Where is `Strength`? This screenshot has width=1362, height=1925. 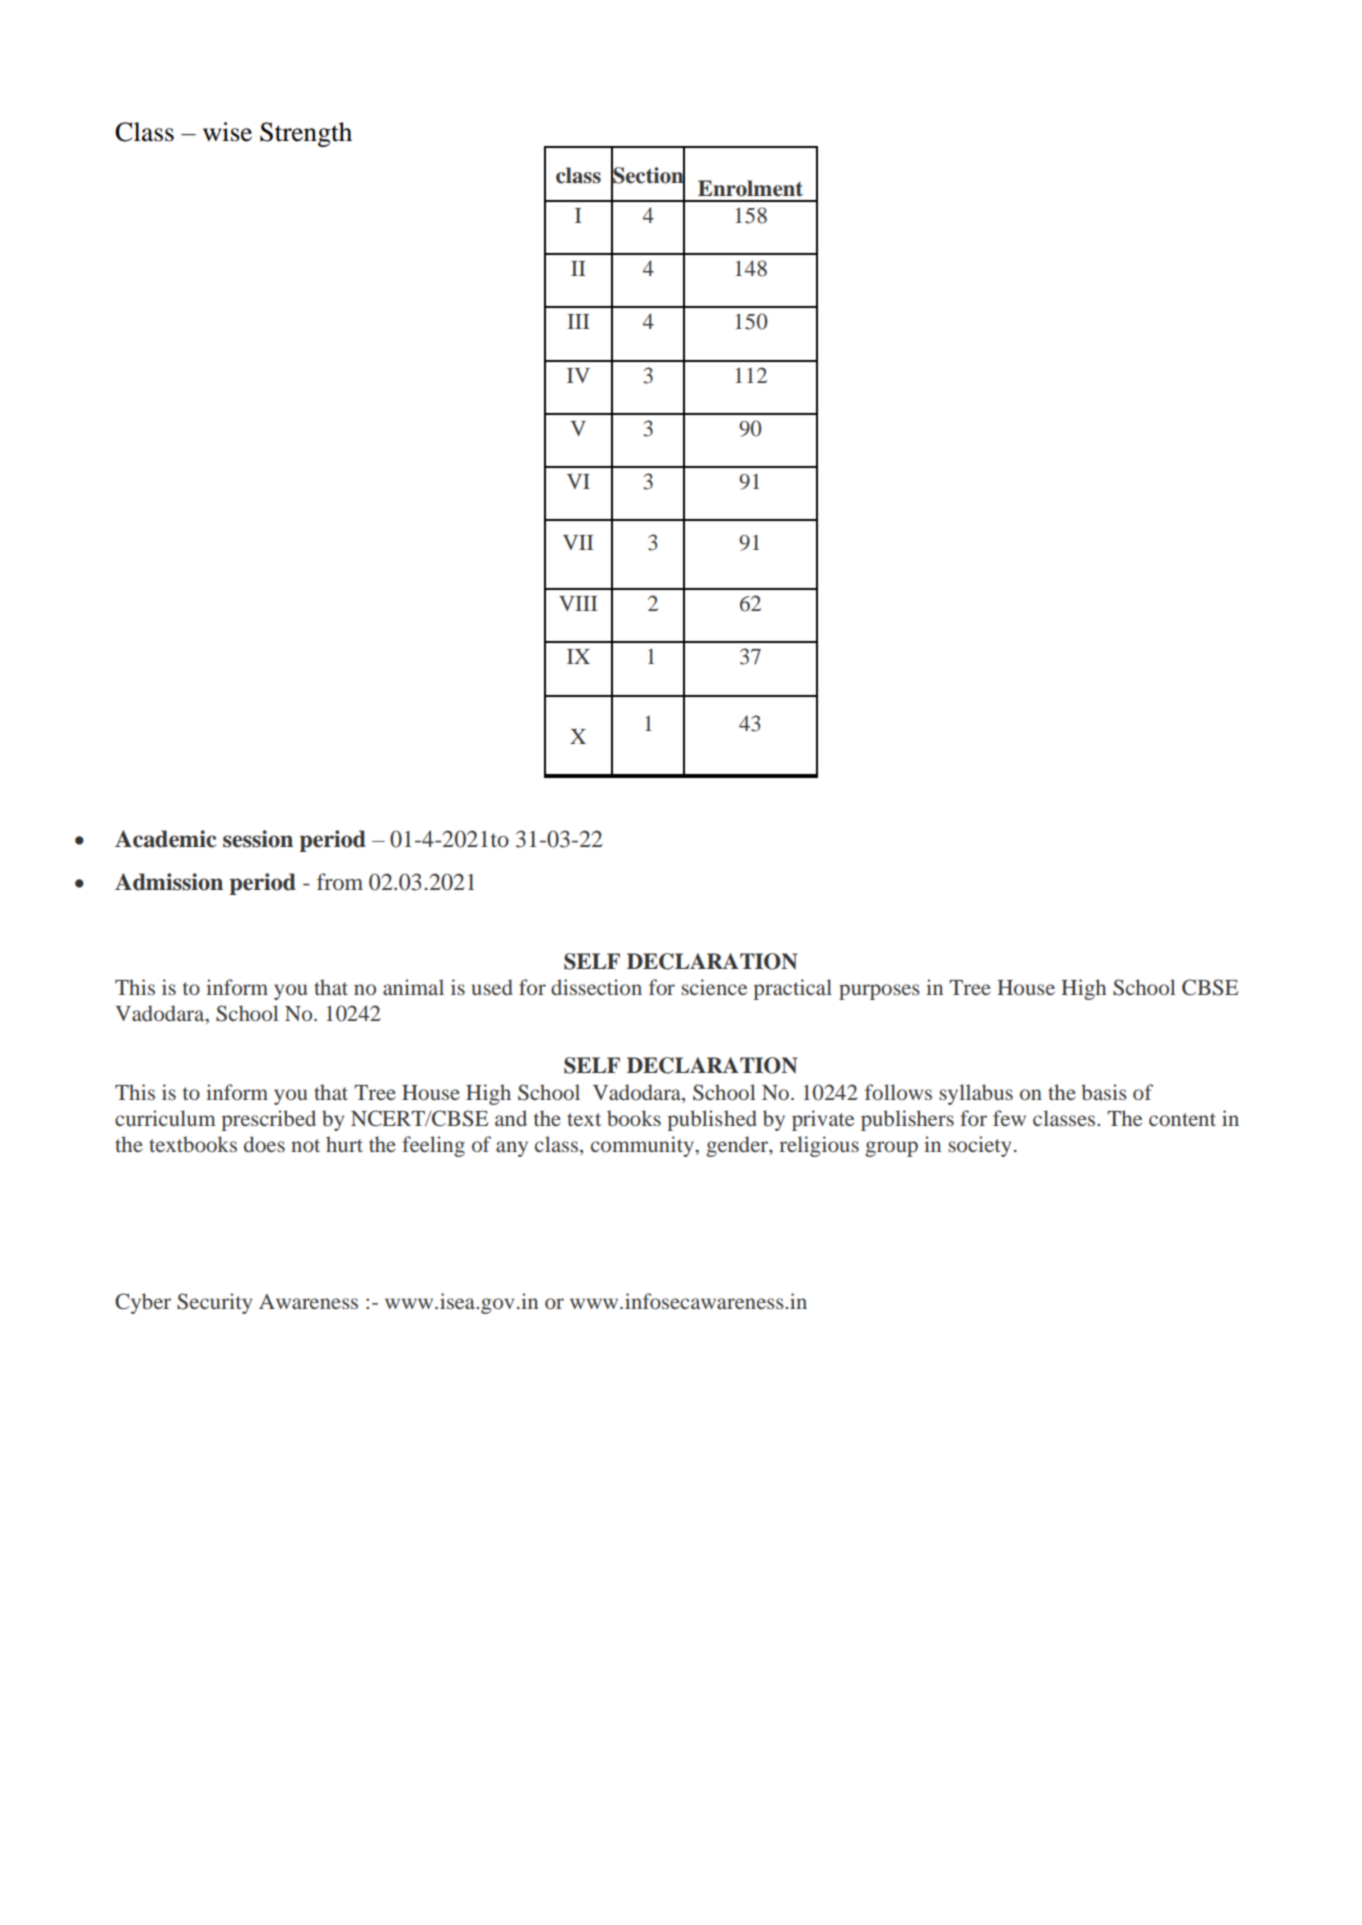 Strength is located at coordinates (306, 134).
